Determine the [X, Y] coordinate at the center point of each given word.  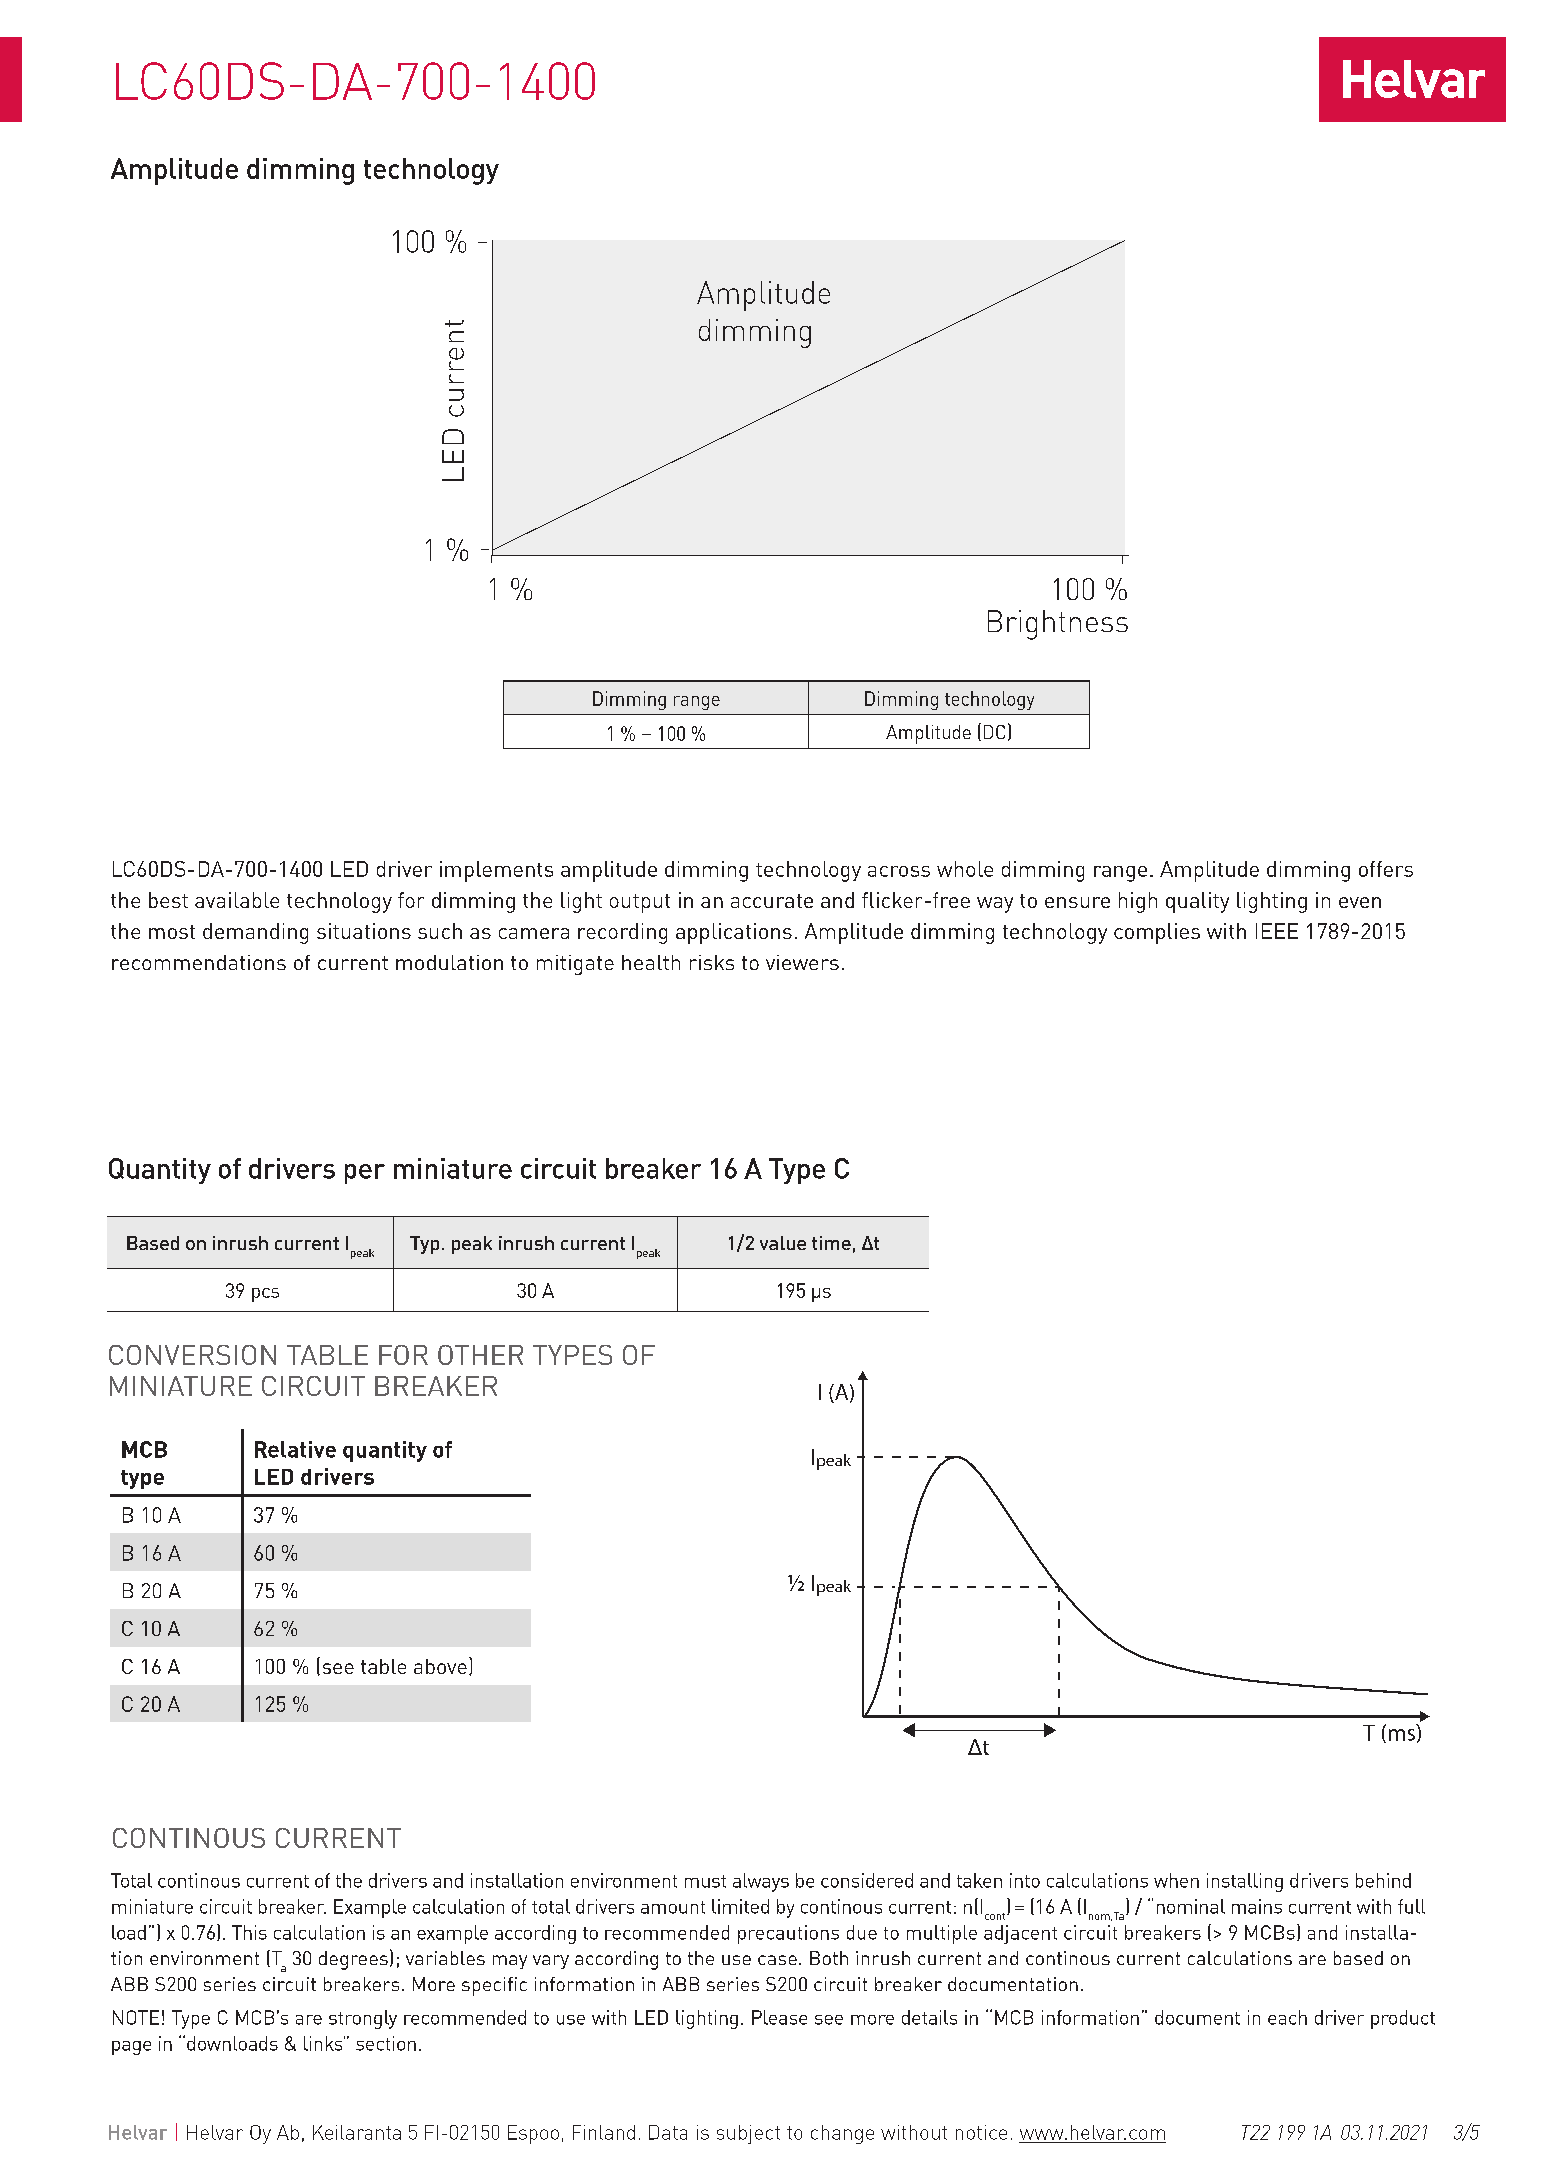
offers [1386, 869]
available [237, 900]
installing [1245, 1882]
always [761, 1882]
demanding [255, 933]
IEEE [1277, 931]
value [783, 1243]
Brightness [1058, 625]
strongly [363, 2019]
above [440, 1666]
